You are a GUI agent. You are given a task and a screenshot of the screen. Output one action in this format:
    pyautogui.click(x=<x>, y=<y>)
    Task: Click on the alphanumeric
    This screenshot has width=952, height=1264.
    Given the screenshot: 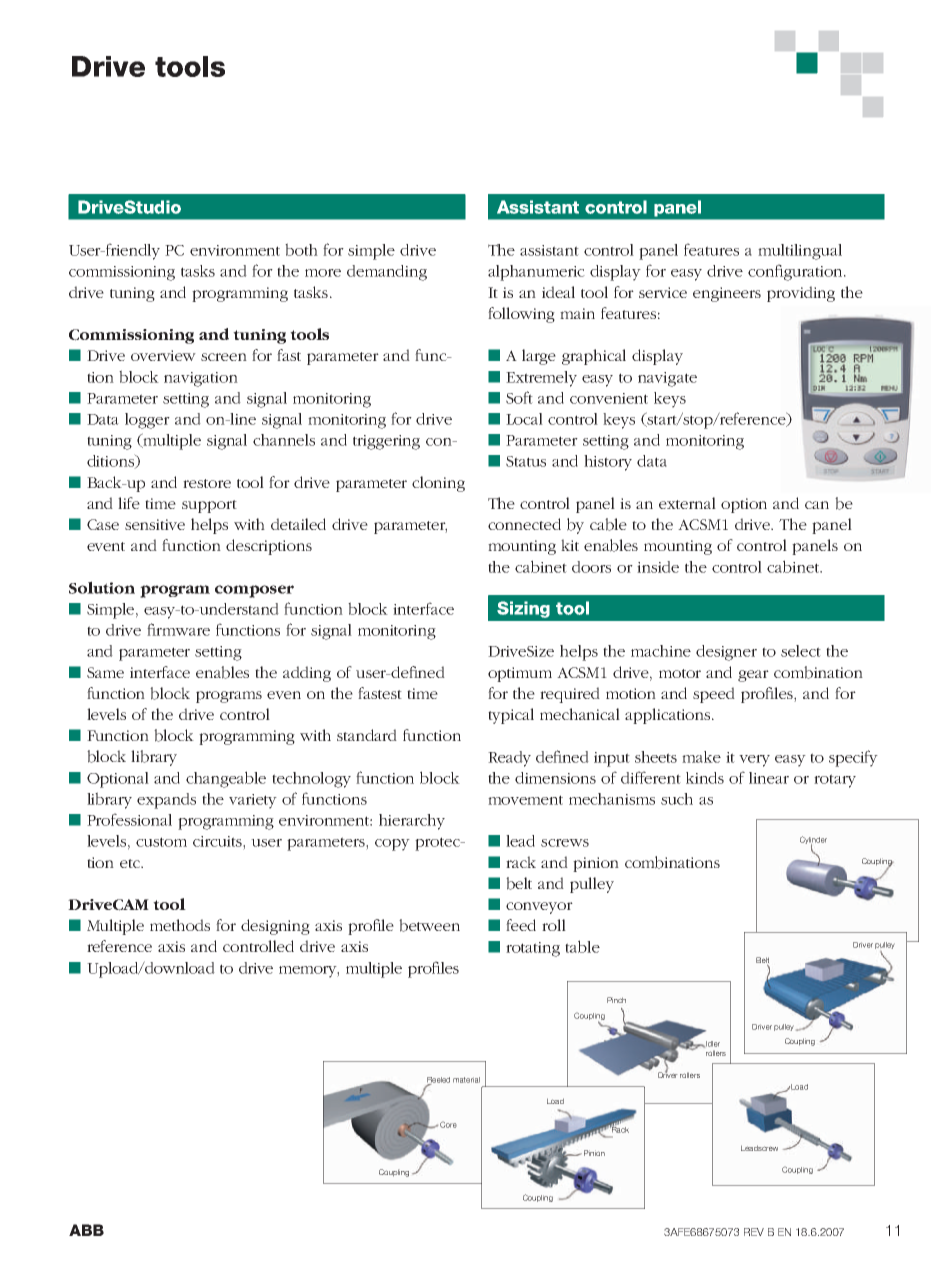 What is the action you would take?
    pyautogui.click(x=536, y=273)
